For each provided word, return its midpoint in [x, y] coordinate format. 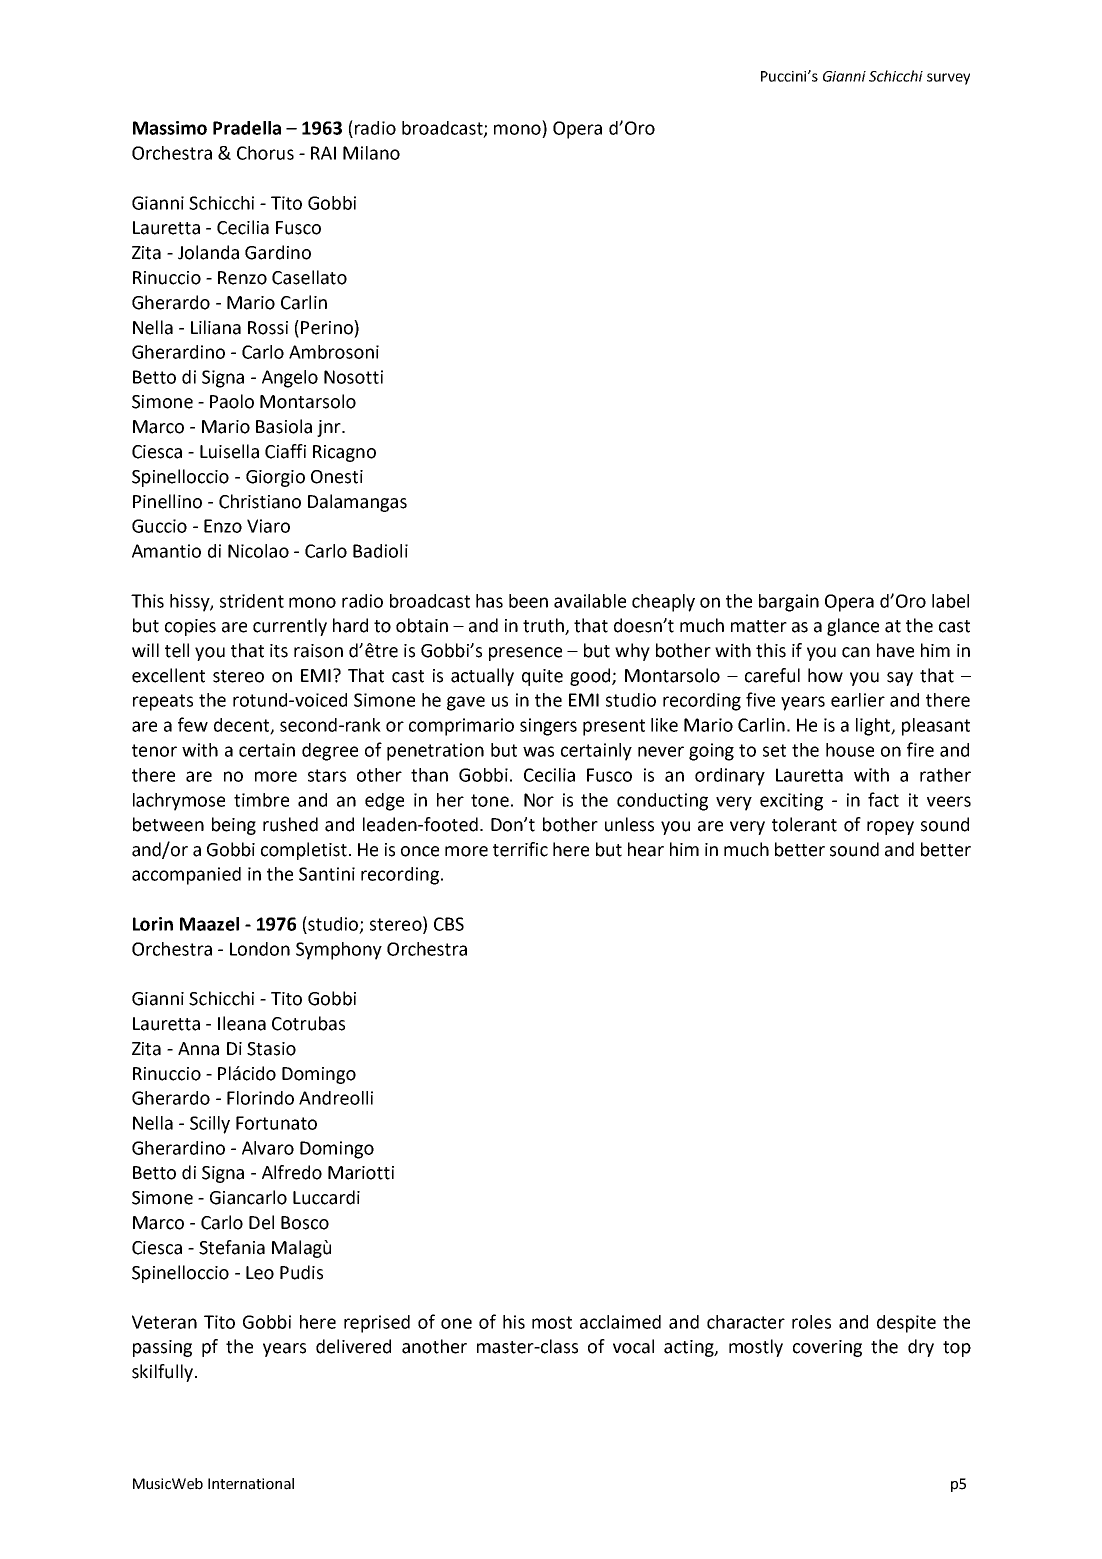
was [538, 751]
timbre [261, 800]
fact [883, 799]
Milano [371, 153]
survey [948, 79]
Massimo [170, 128]
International [251, 1484]
